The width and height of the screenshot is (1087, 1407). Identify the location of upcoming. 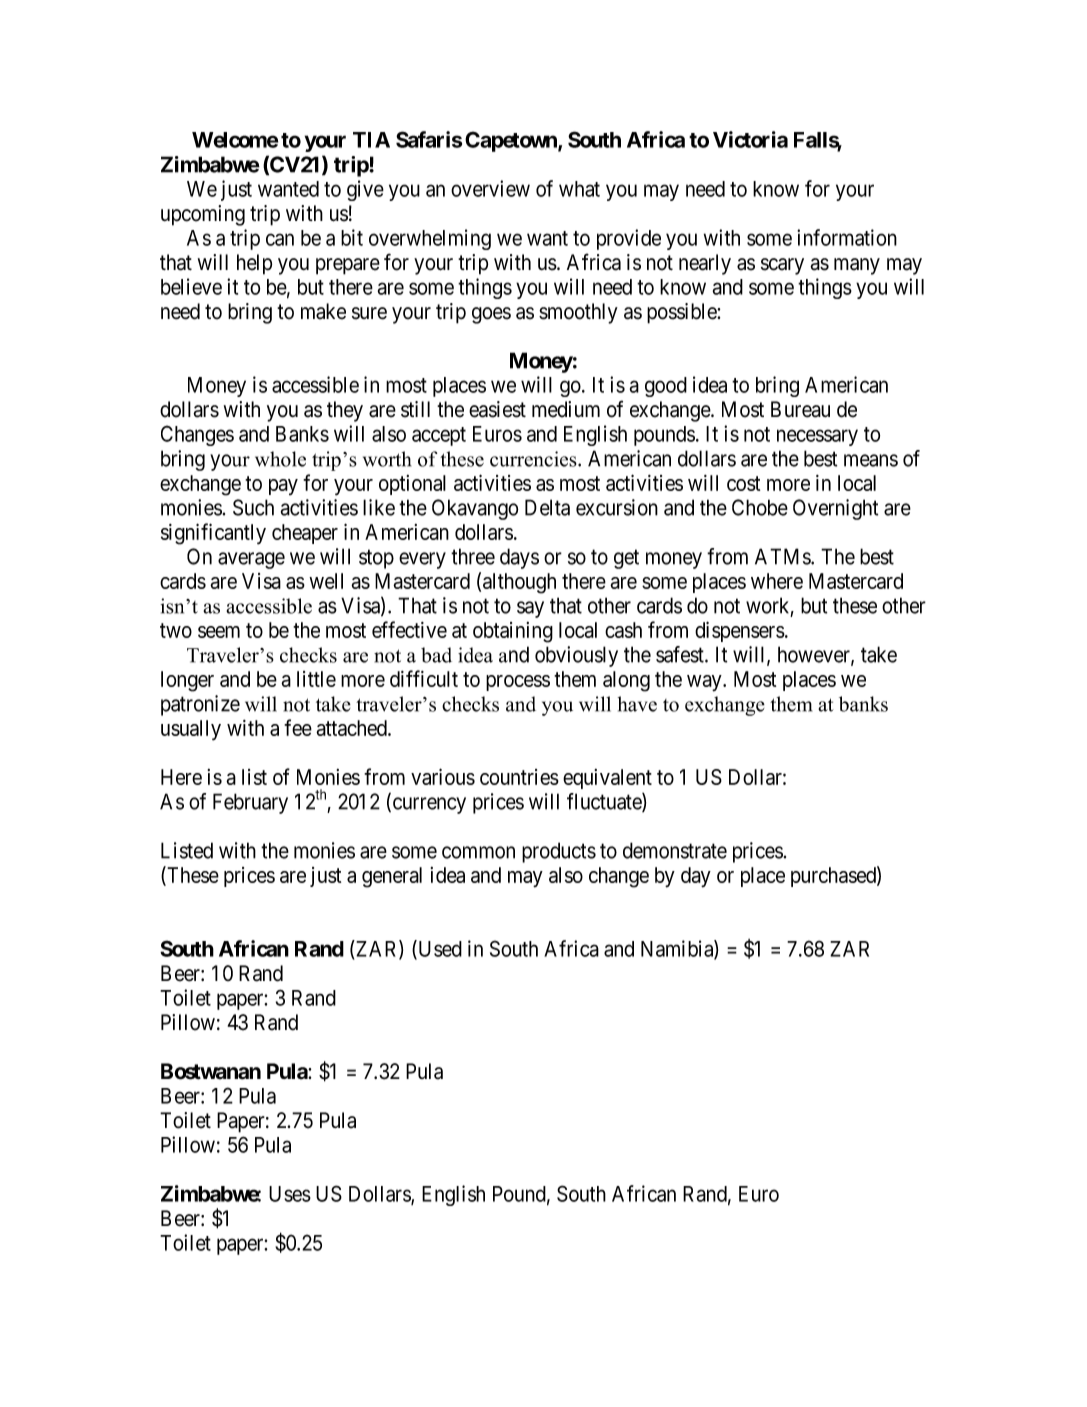
(203, 215).
